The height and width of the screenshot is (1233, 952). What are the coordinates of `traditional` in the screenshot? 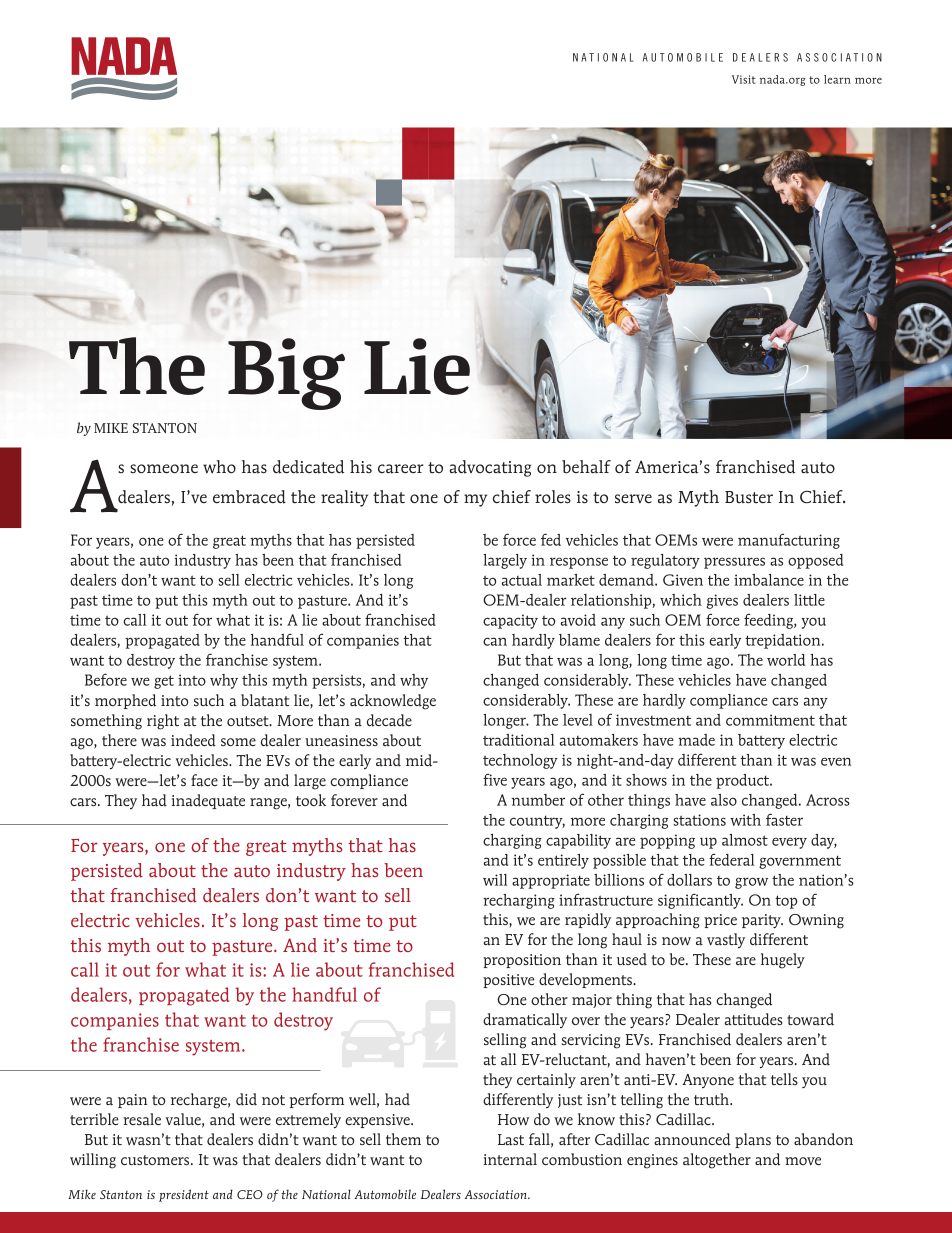 It's located at (518, 740).
